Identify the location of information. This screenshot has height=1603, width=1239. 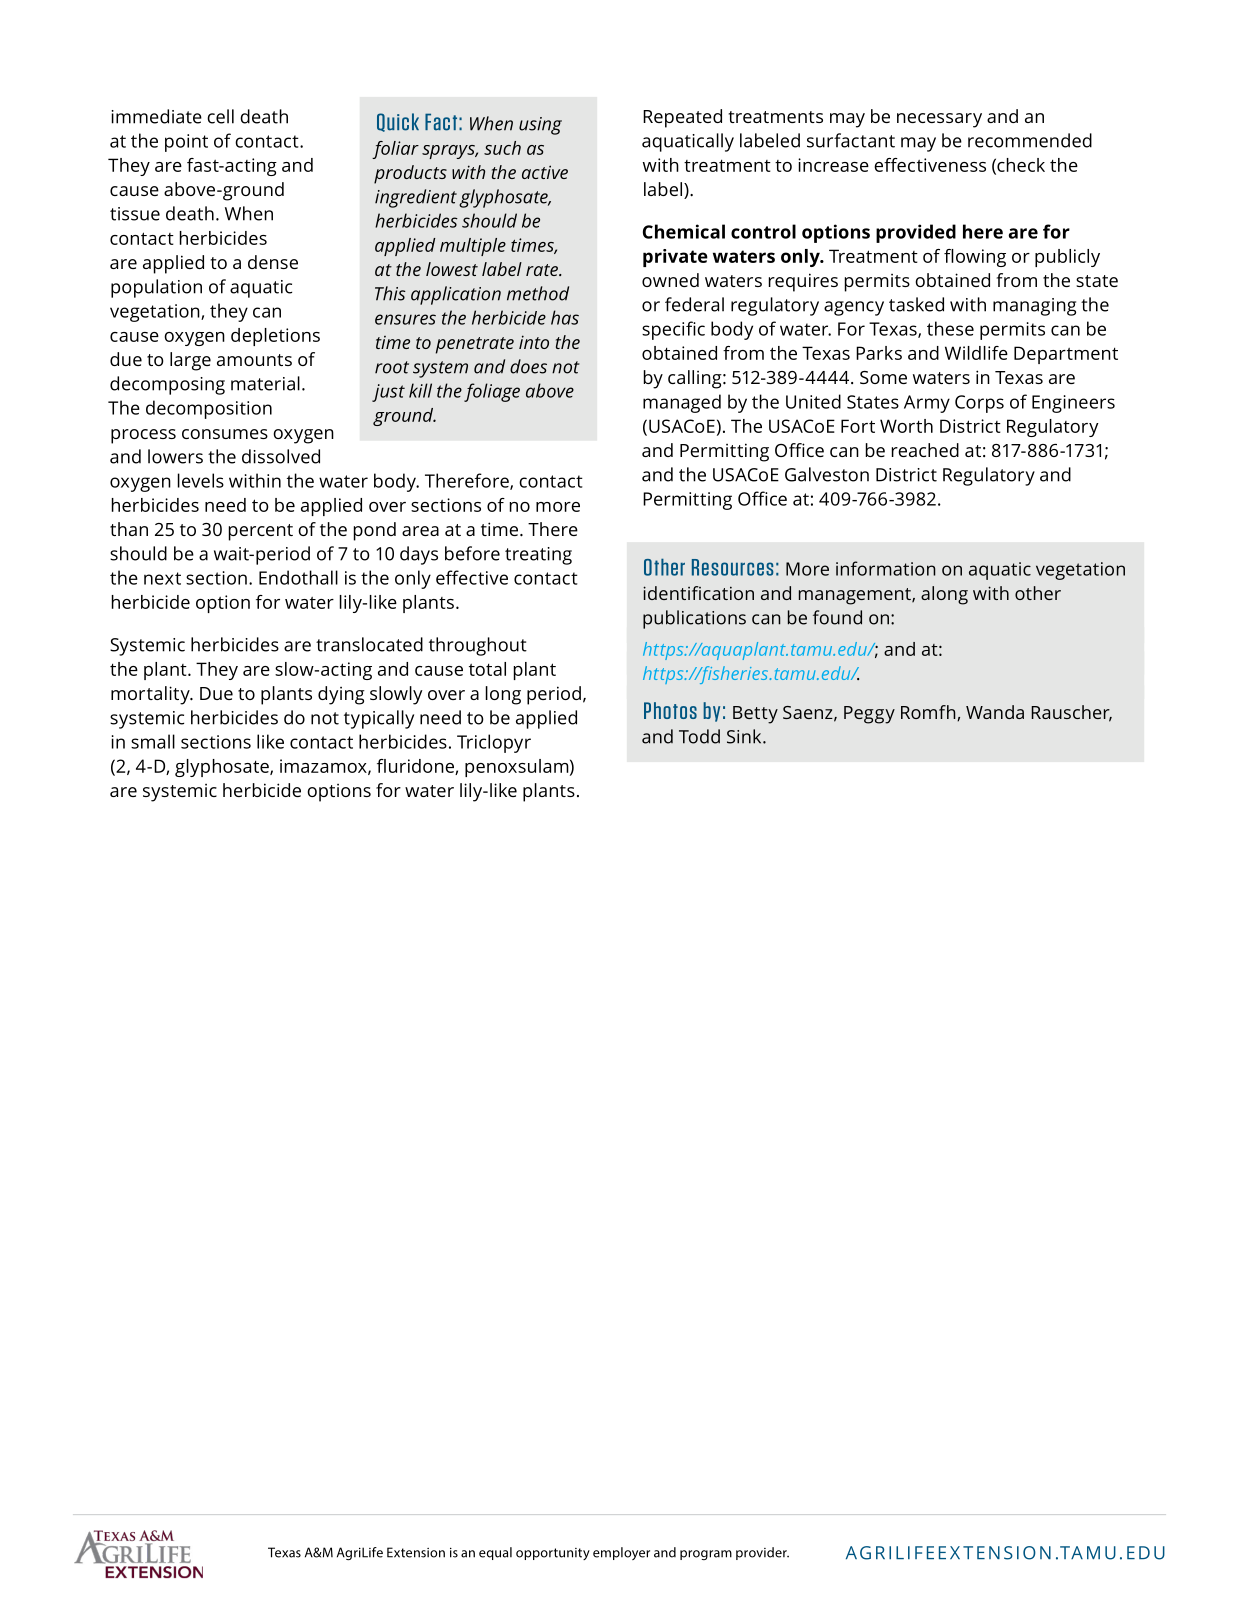
(886, 568).
